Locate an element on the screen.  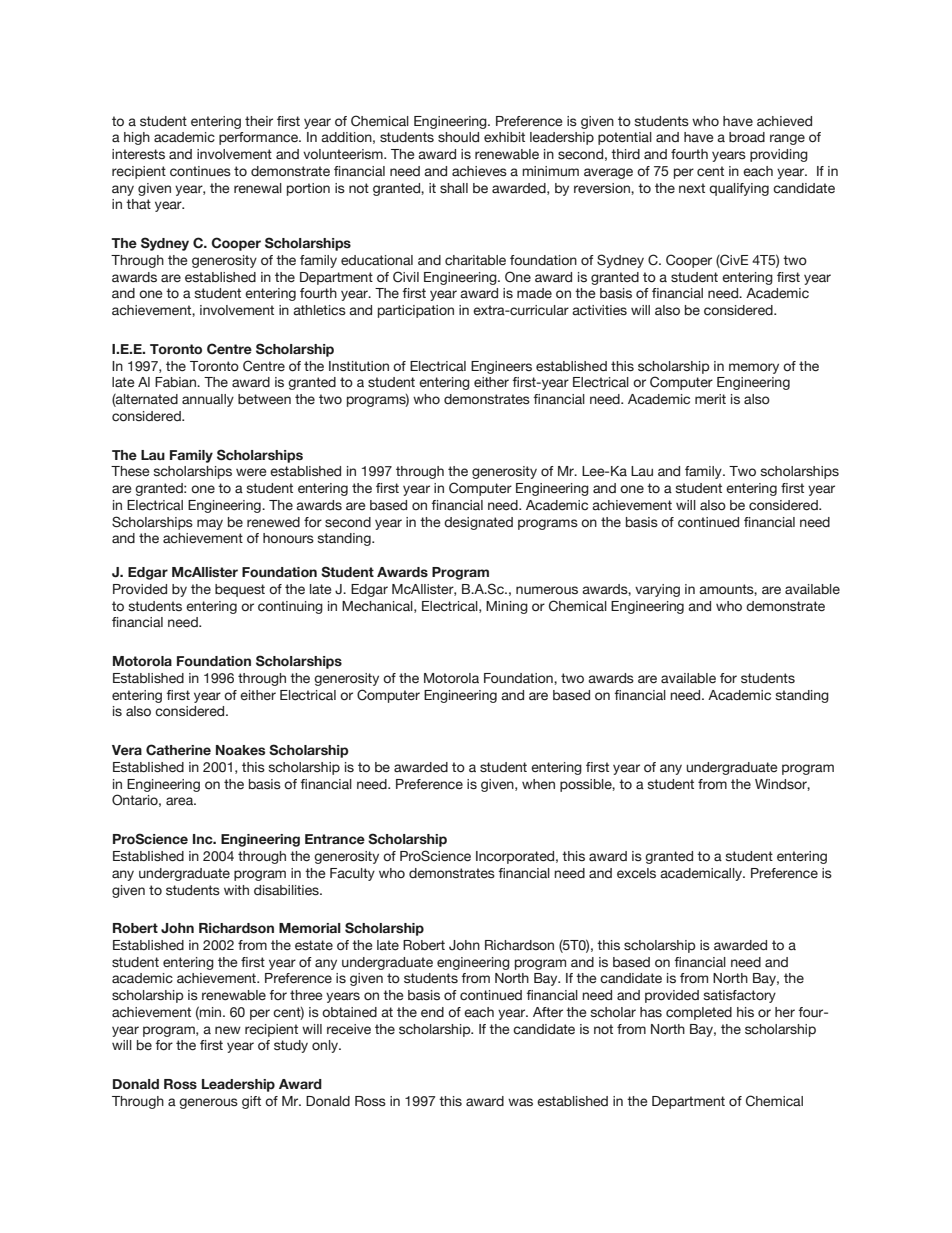
broad is located at coordinates (747, 137).
